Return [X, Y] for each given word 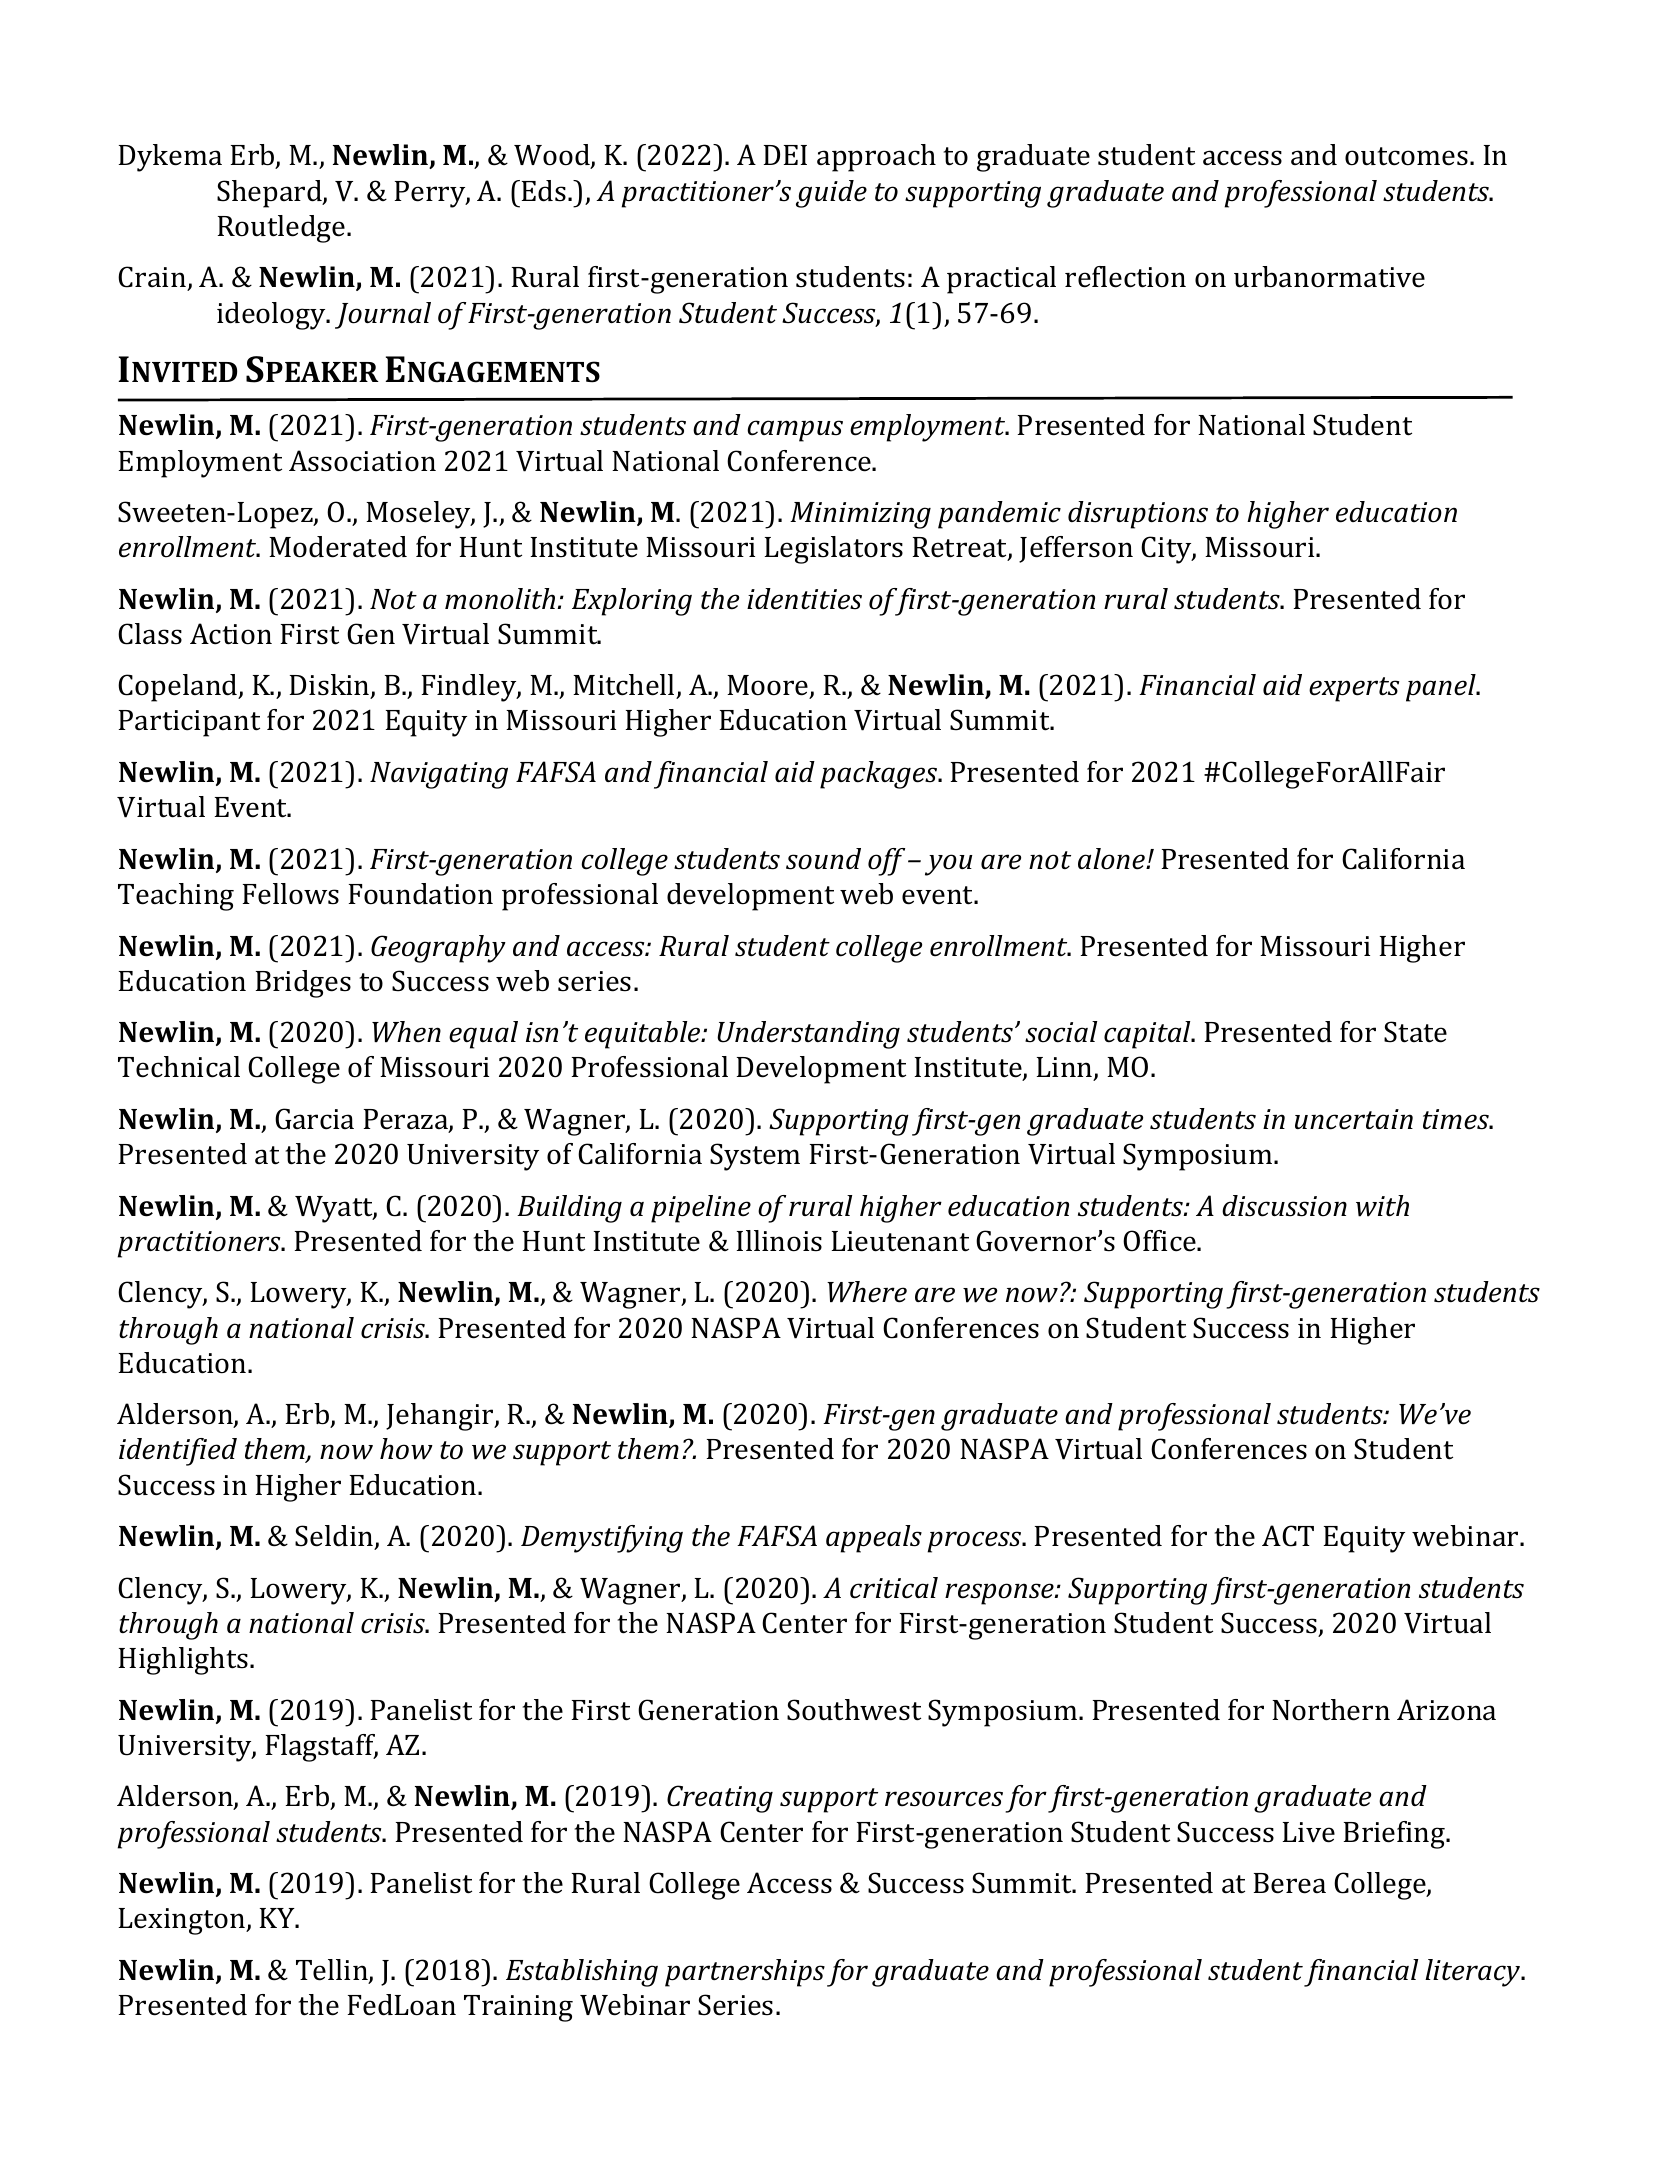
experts [1354, 689]
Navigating [439, 775]
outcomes [1406, 156]
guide [831, 194]
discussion [1284, 1206]
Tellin [333, 1971]
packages [880, 775]
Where [867, 1292]
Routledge [283, 229]
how [406, 1449]
